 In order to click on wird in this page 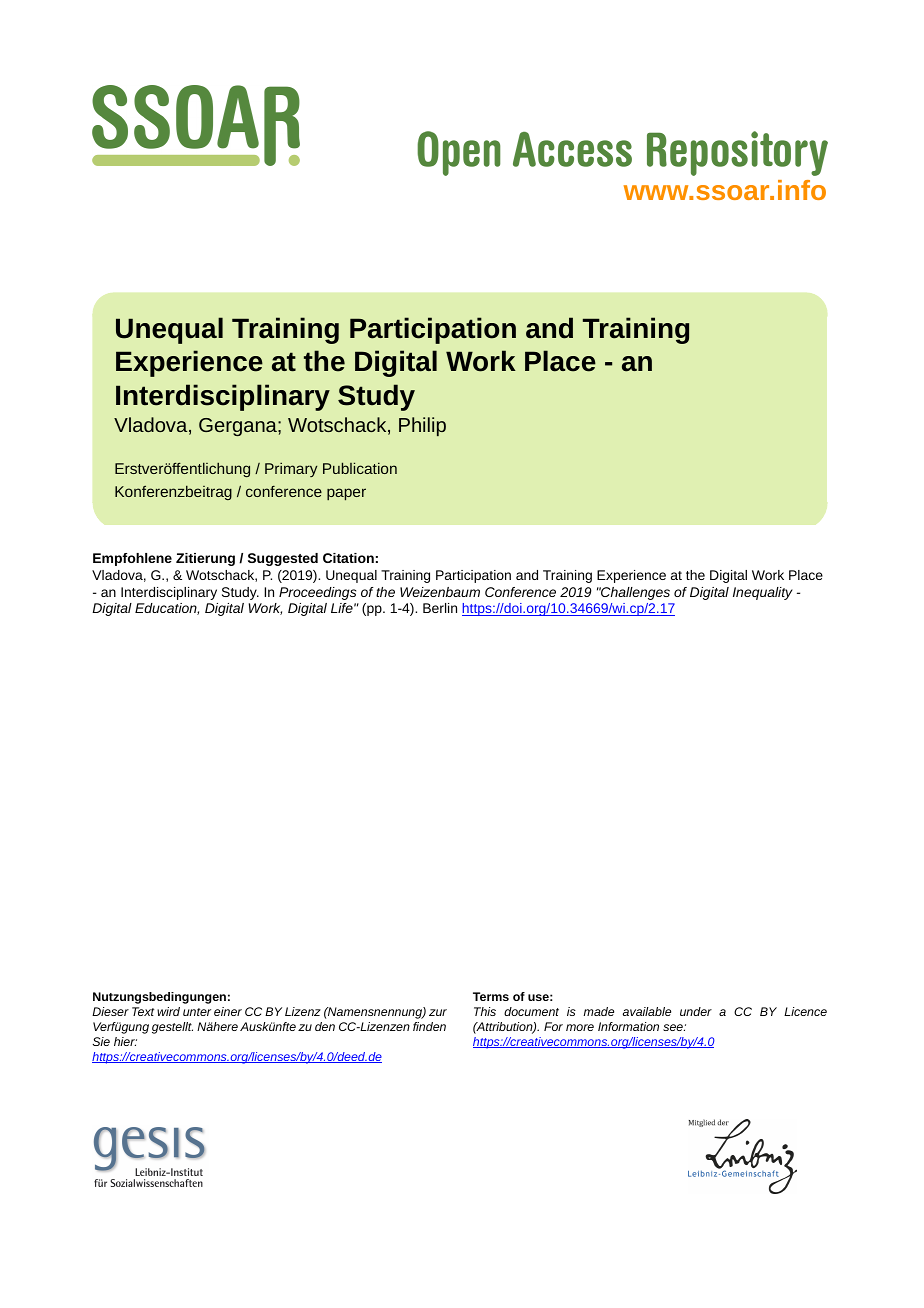, I will do `click(168, 1011)`.
